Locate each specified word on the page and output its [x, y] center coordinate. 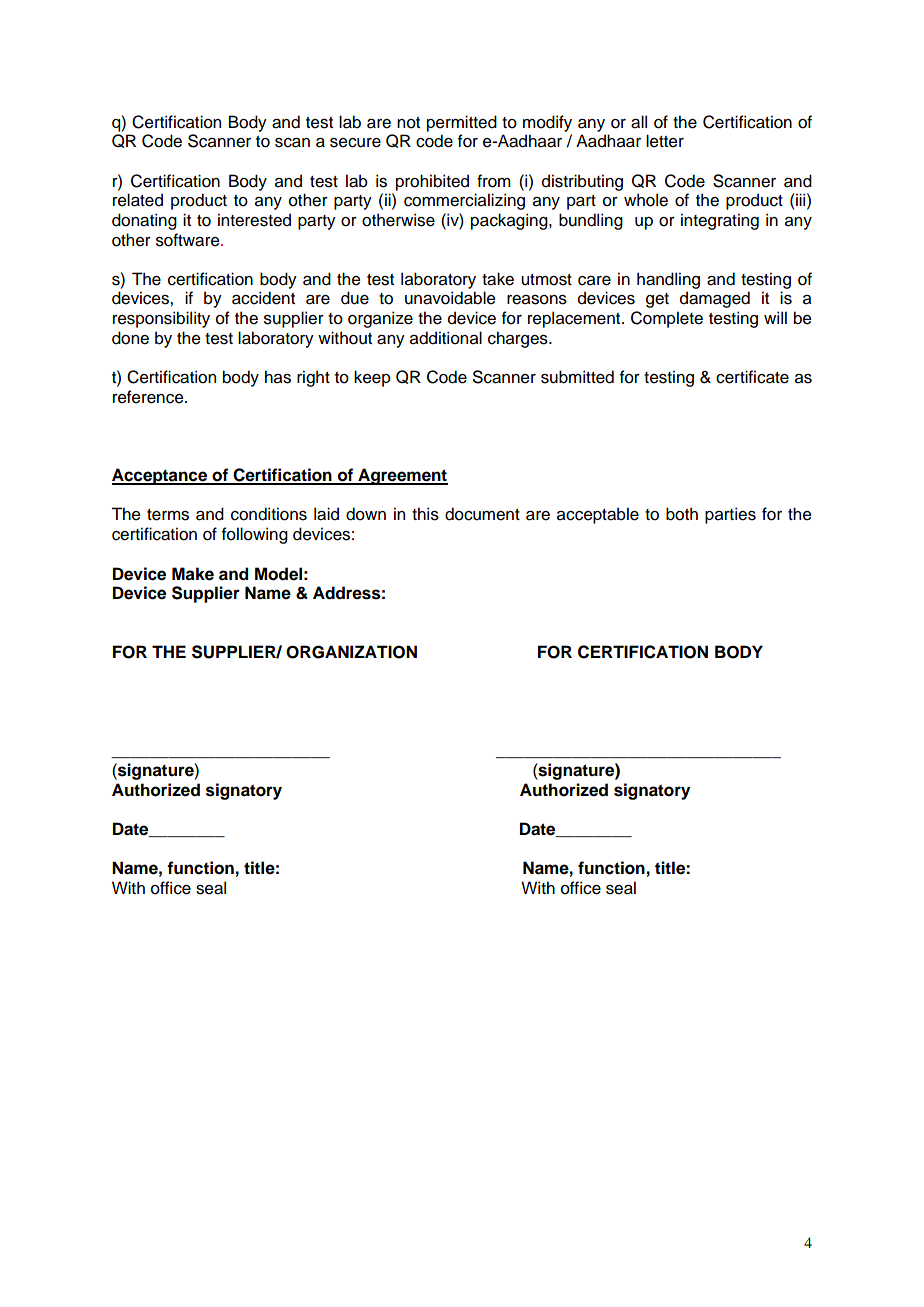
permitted [462, 123]
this [425, 514]
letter [665, 141]
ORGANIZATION [351, 652]
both [682, 514]
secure [355, 143]
